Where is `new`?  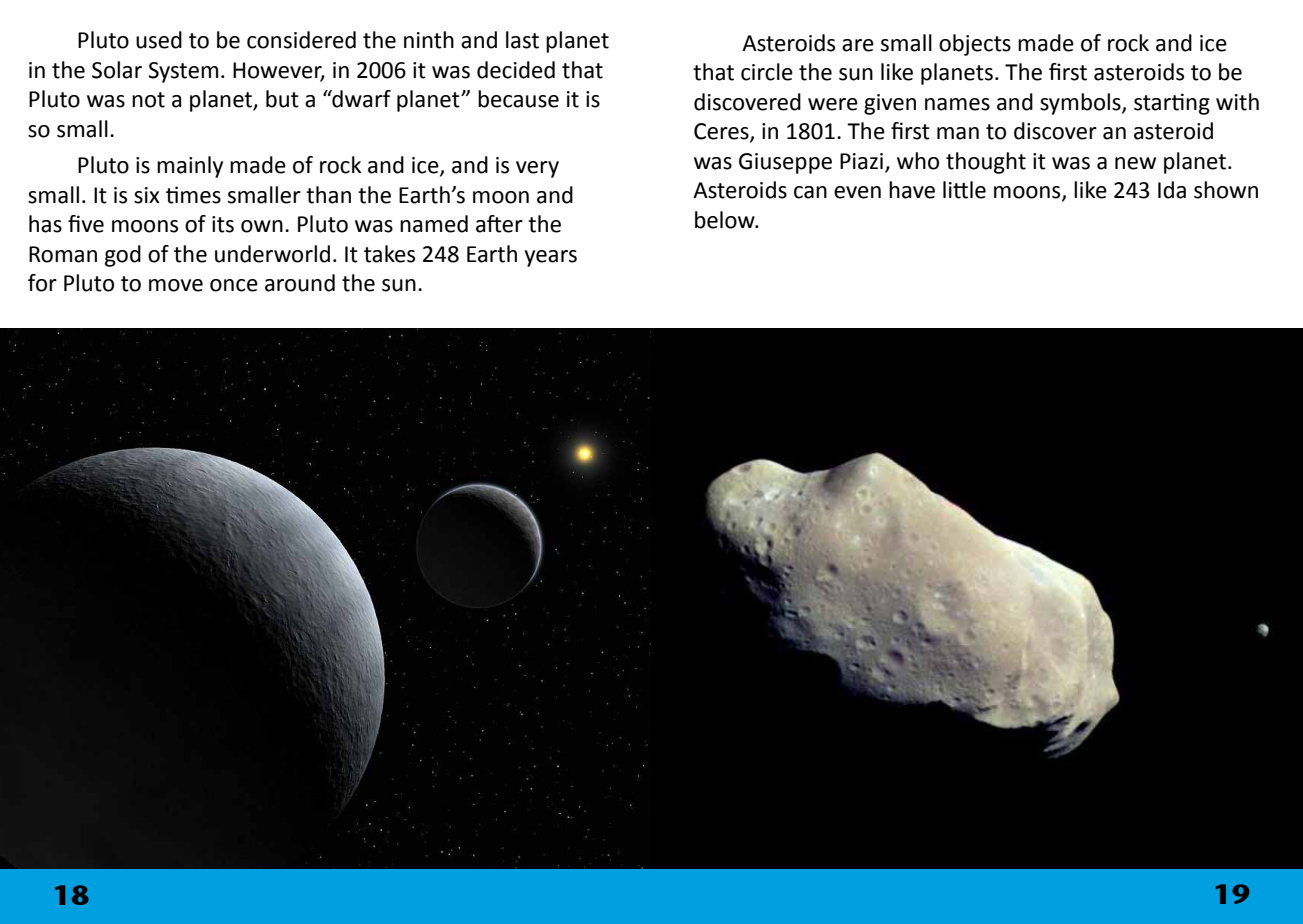
new is located at coordinates (1135, 163).
